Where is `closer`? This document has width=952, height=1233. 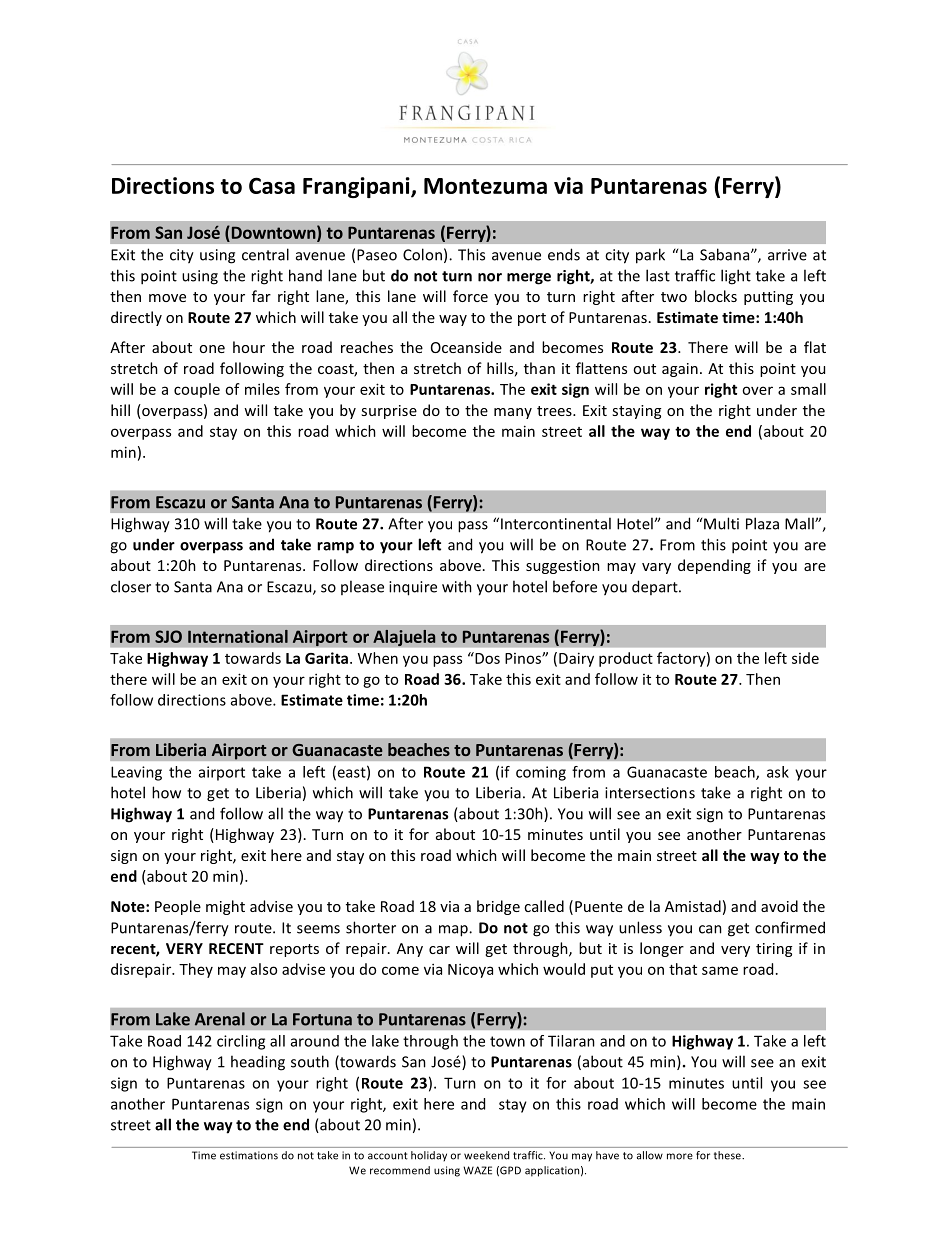 closer is located at coordinates (131, 586).
